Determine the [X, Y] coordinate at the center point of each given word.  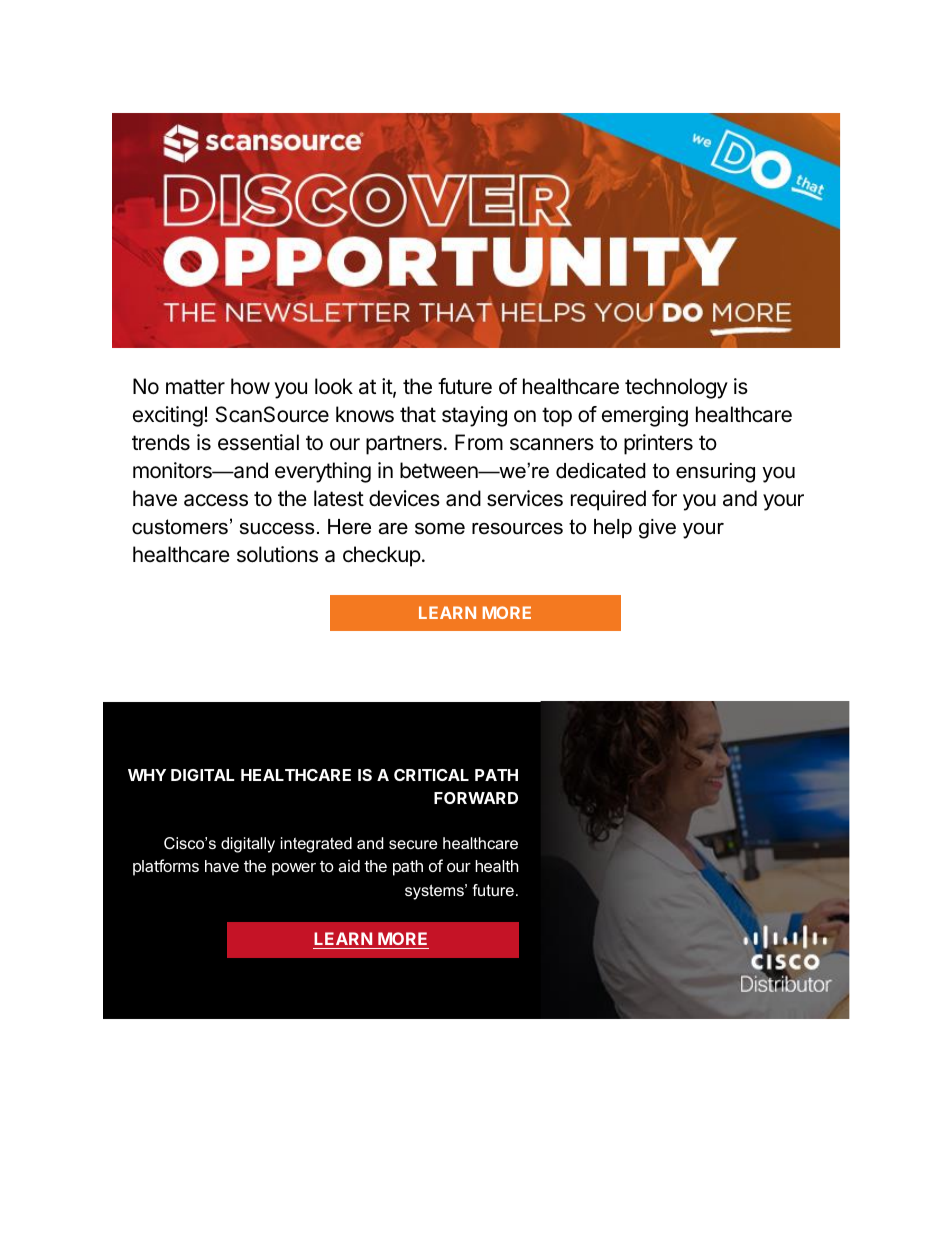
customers [180, 527]
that [418, 414]
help [613, 528]
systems [436, 892]
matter [195, 387]
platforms [166, 867]
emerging [645, 416]
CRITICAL [431, 775]
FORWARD [476, 798]
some [440, 529]
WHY [147, 775]
